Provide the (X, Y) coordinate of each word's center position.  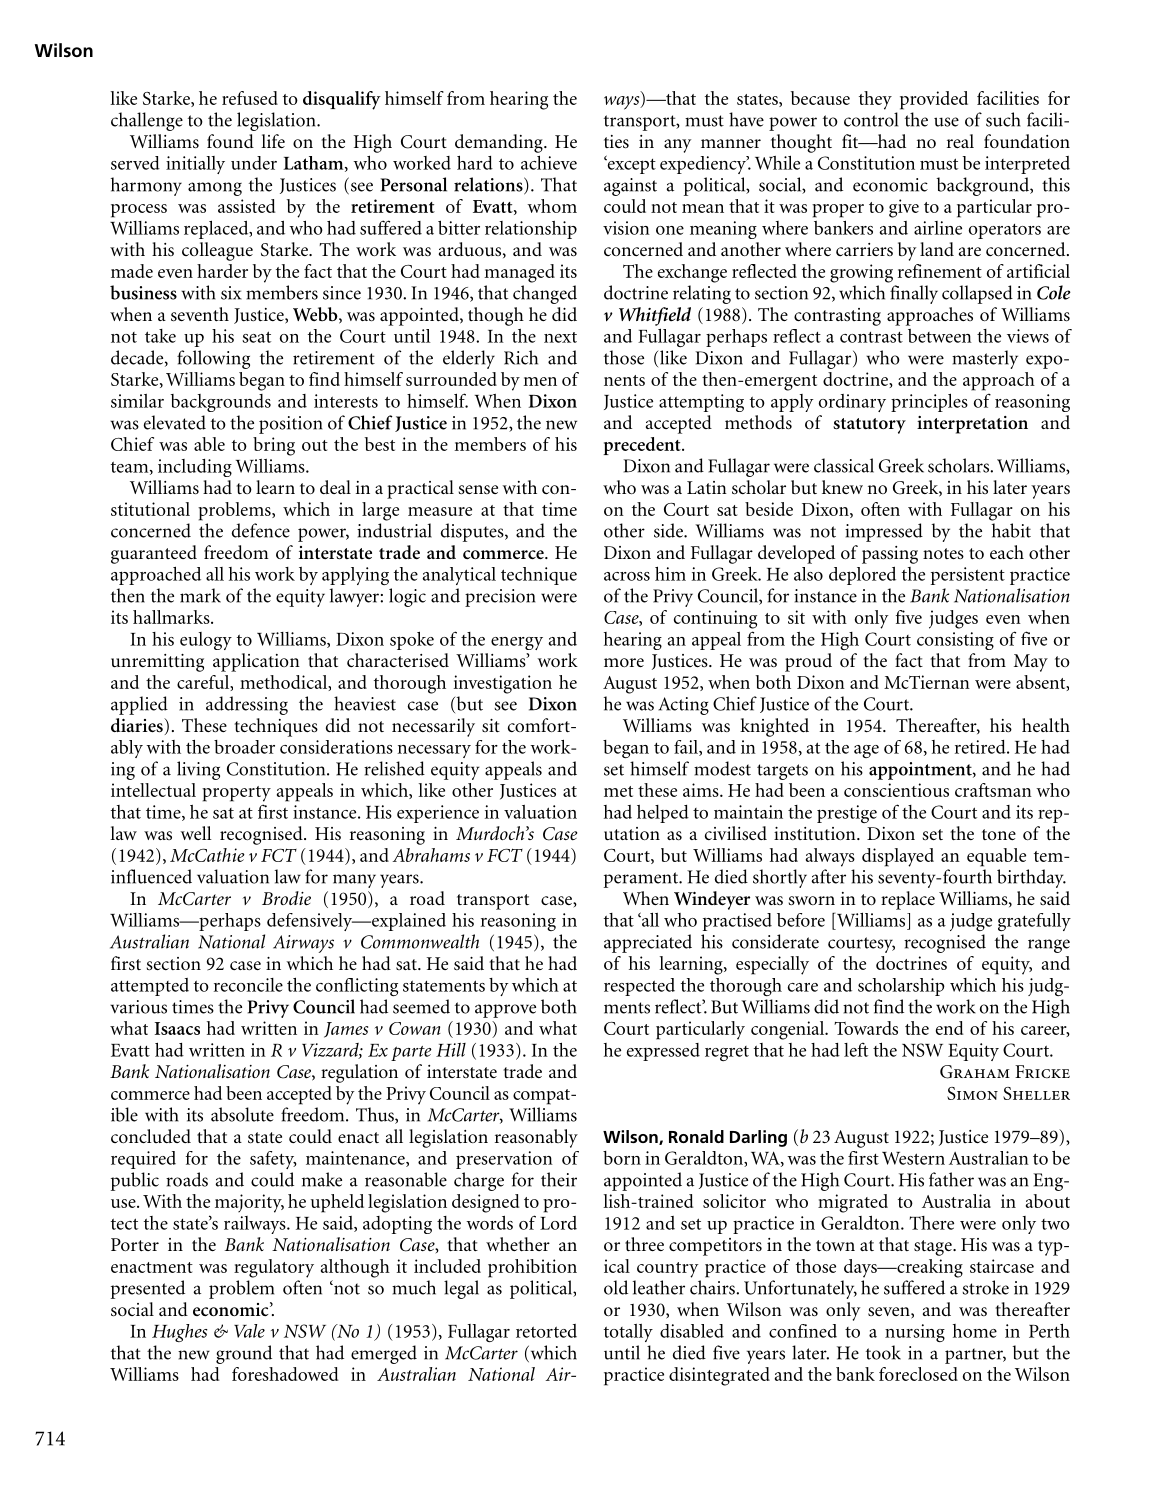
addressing (247, 705)
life (273, 141)
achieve (549, 162)
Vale (249, 1331)
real (960, 141)
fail (687, 748)
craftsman (993, 790)
